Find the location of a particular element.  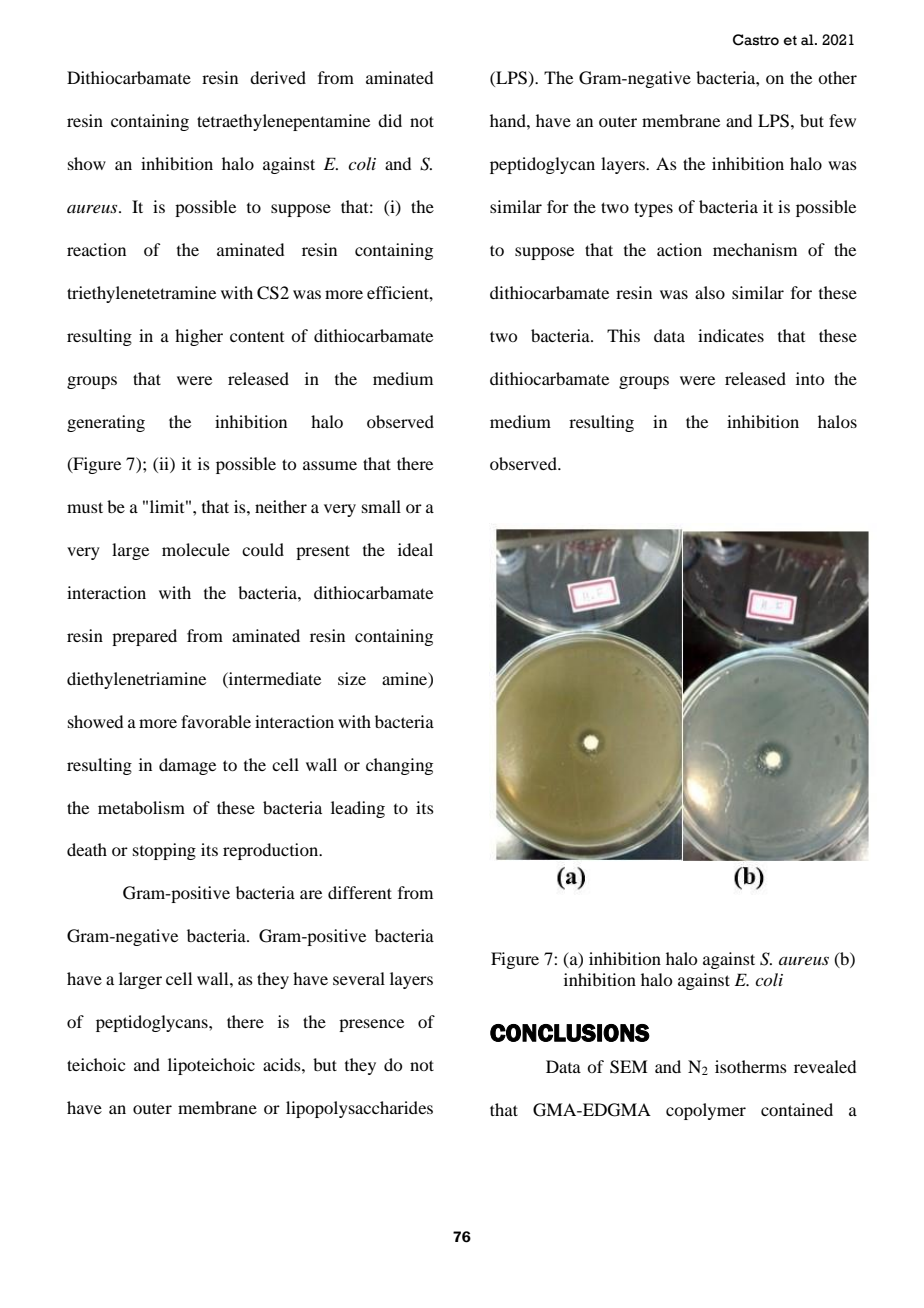

contained is located at coordinates (797, 1109).
